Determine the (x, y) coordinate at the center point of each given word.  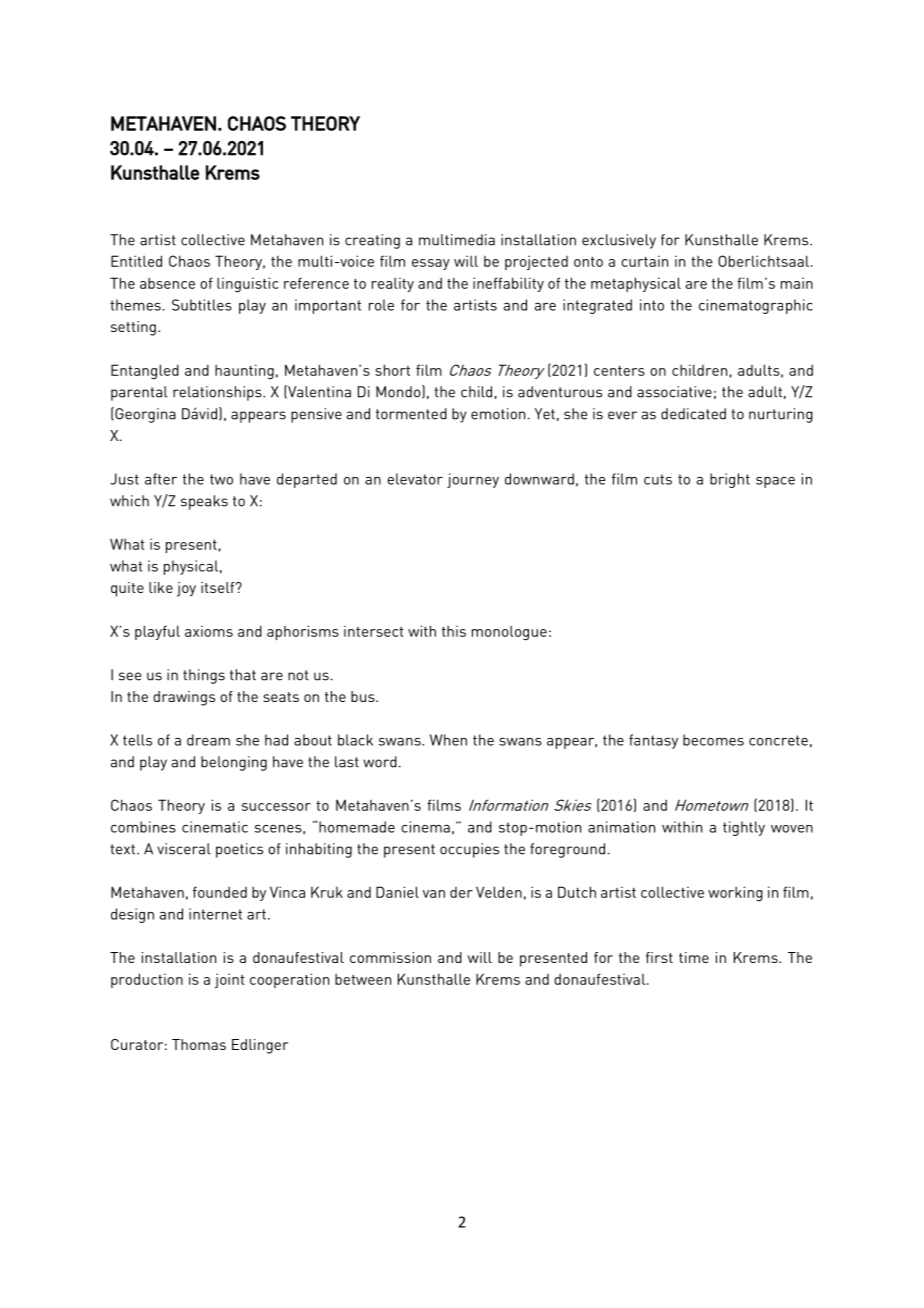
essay (431, 264)
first (659, 957)
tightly (744, 828)
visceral (184, 849)
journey (473, 480)
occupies (469, 850)
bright (730, 480)
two (221, 479)
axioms (209, 631)
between (363, 979)
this (454, 631)
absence (167, 283)
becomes (713, 740)
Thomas (199, 1044)
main (797, 283)
